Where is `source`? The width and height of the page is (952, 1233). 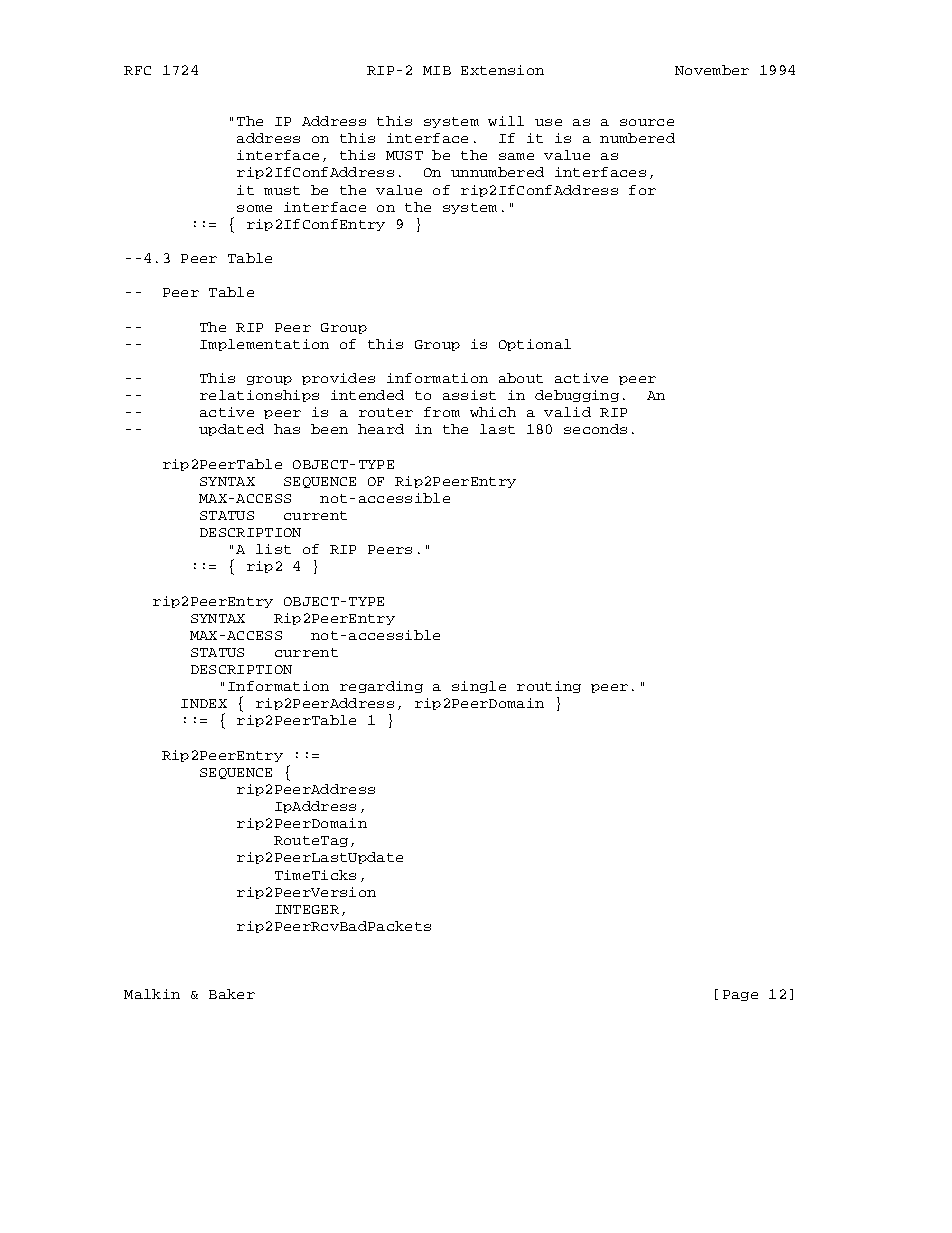
source is located at coordinates (647, 122).
